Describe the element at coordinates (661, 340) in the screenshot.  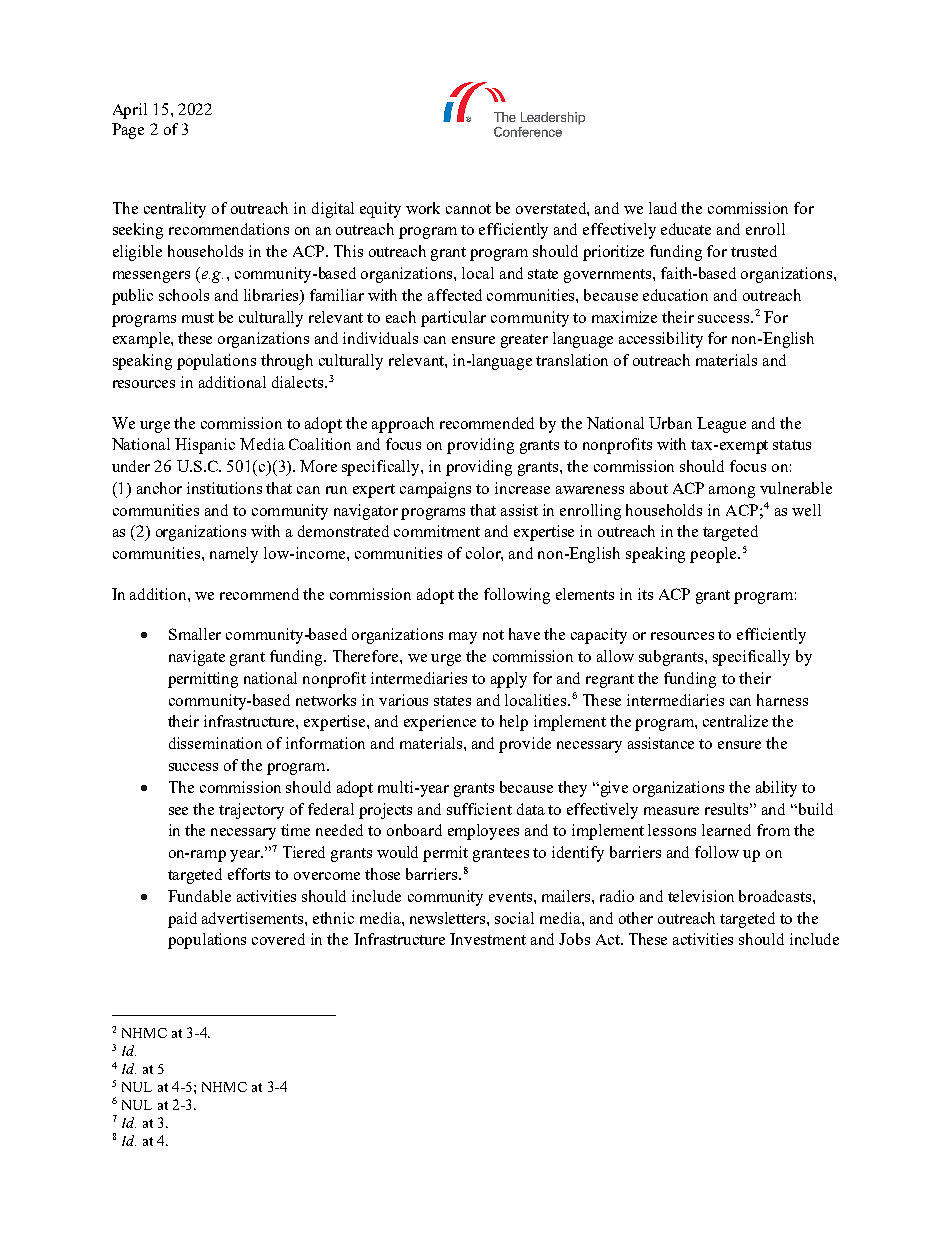
I see `accessibility` at that location.
